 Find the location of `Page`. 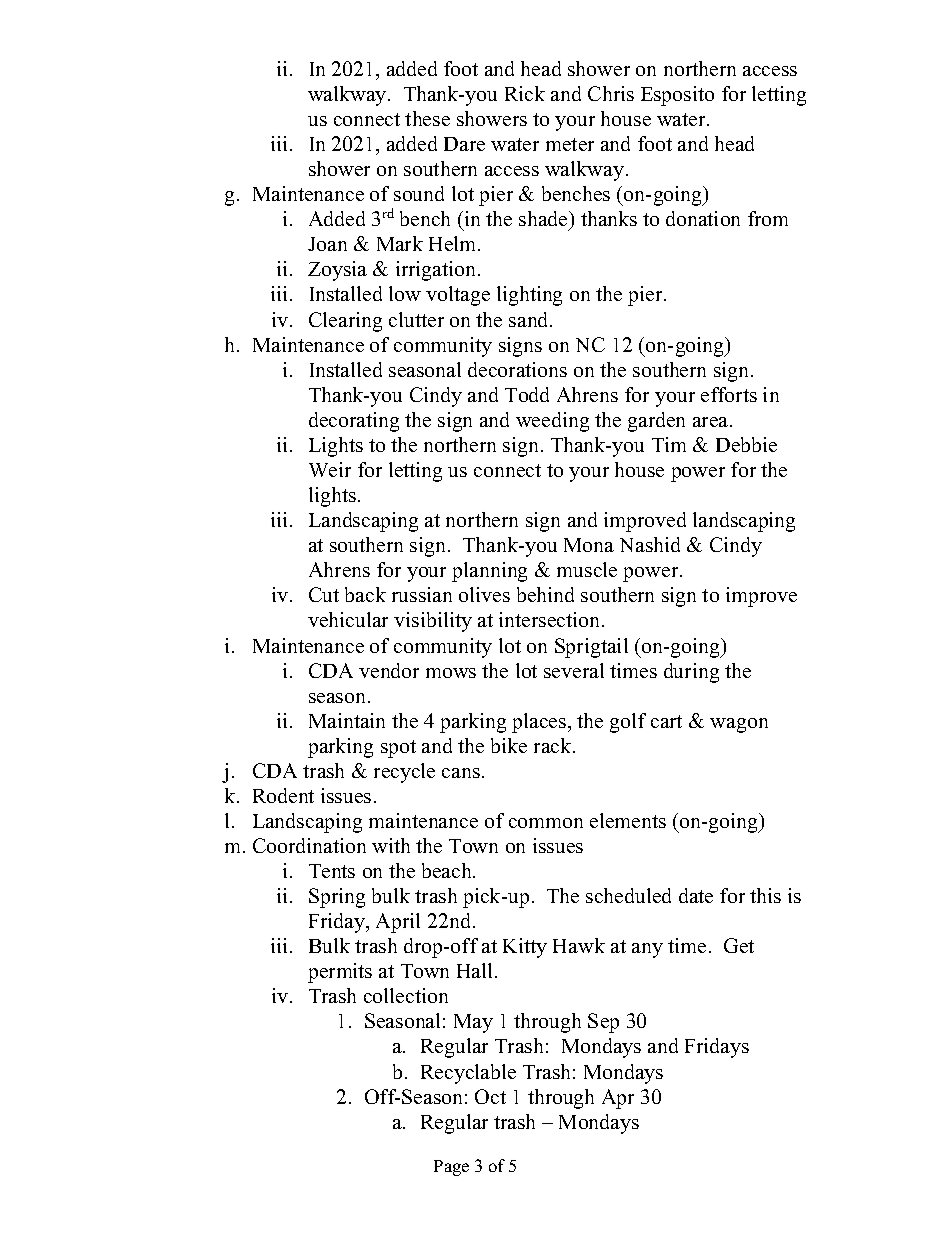

Page is located at coordinates (451, 1168).
